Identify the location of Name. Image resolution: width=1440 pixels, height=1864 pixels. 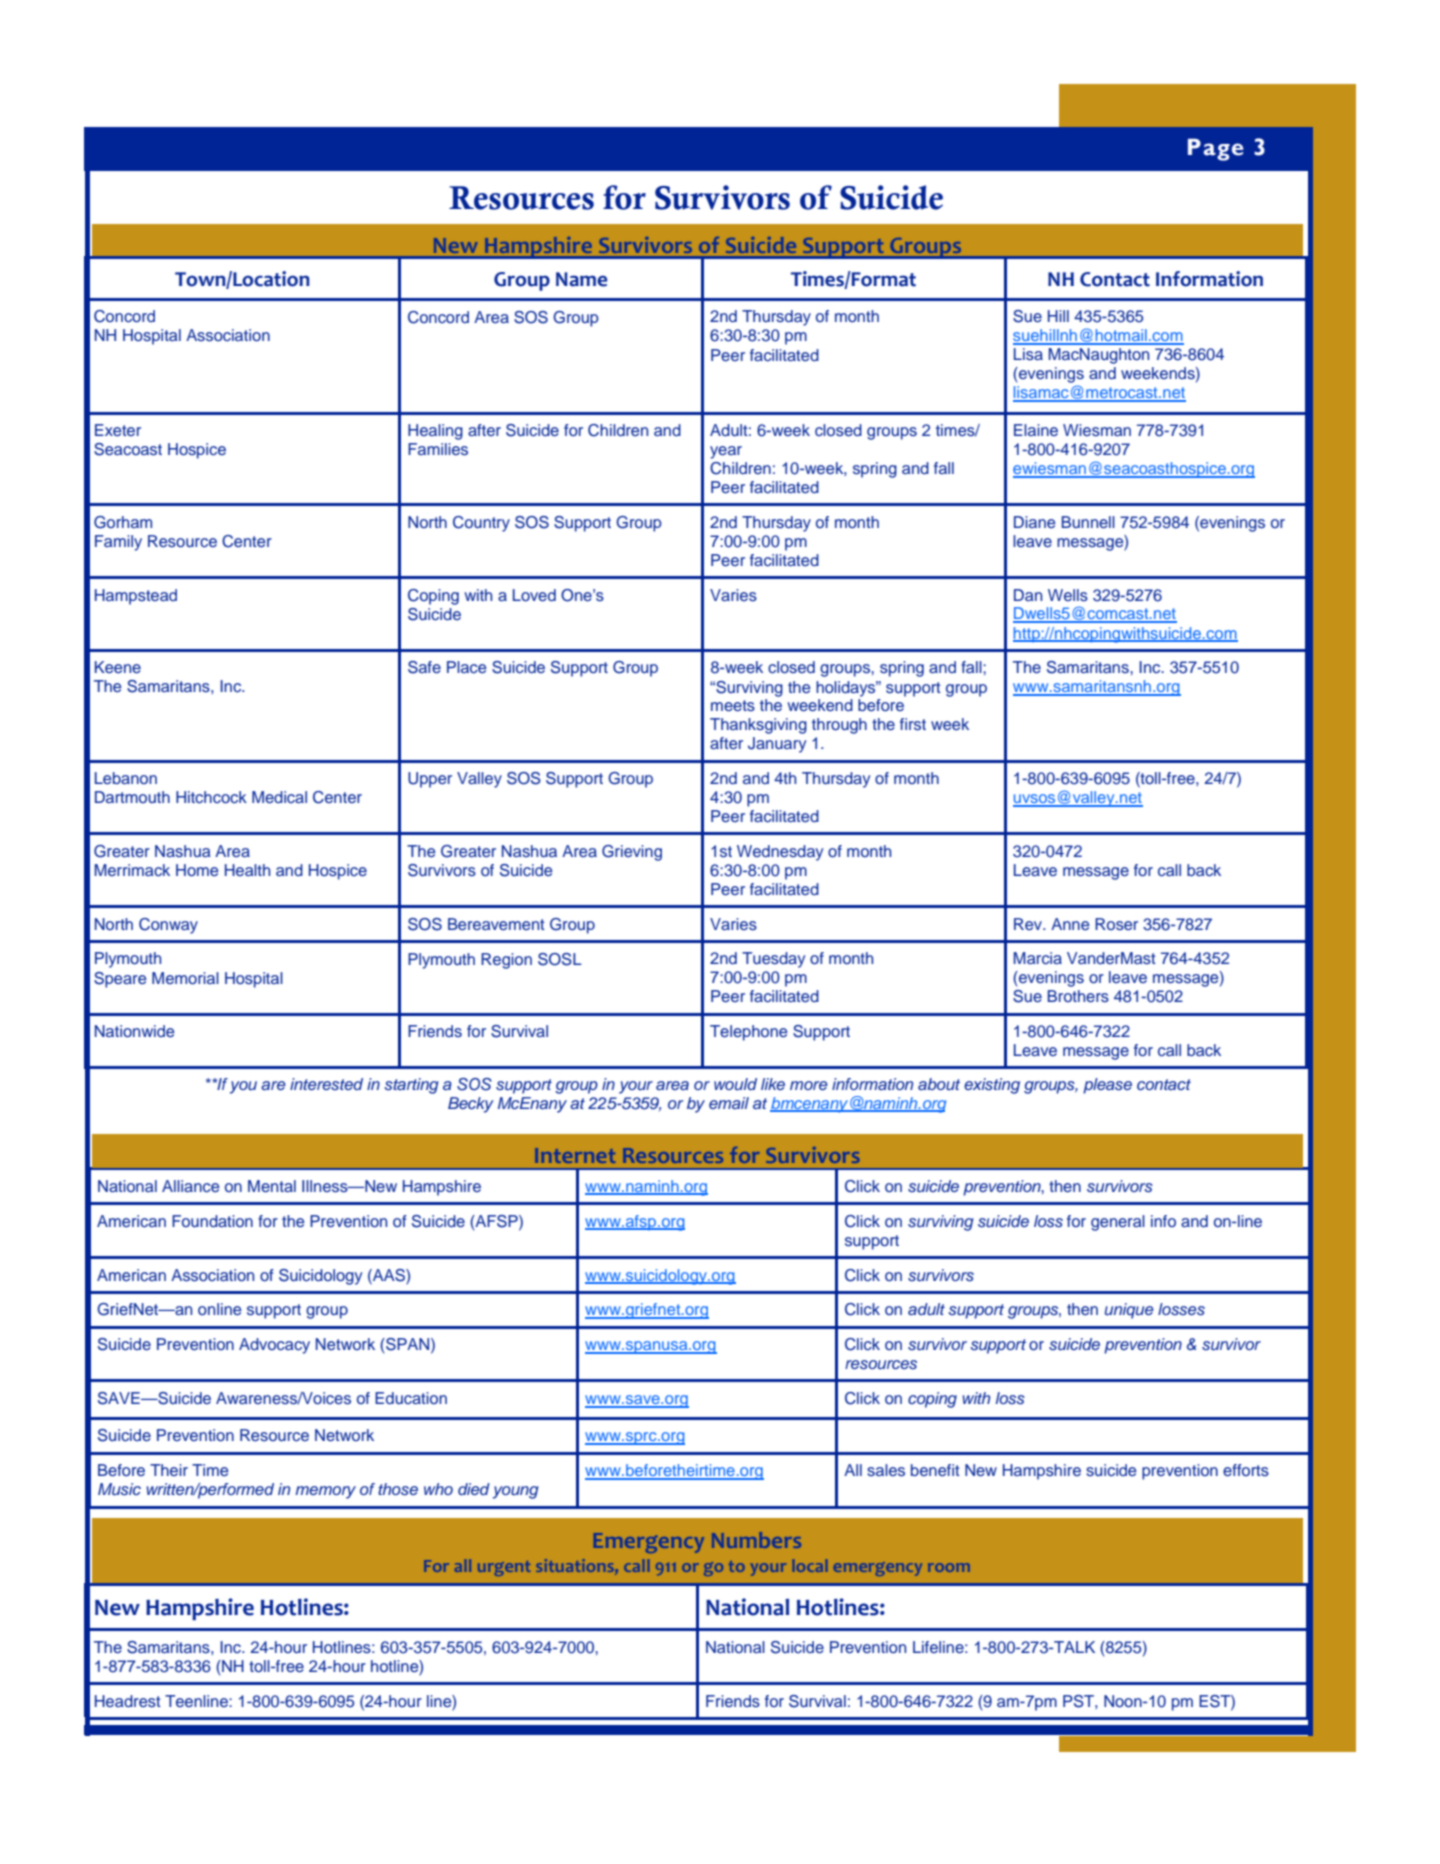
(581, 279).
